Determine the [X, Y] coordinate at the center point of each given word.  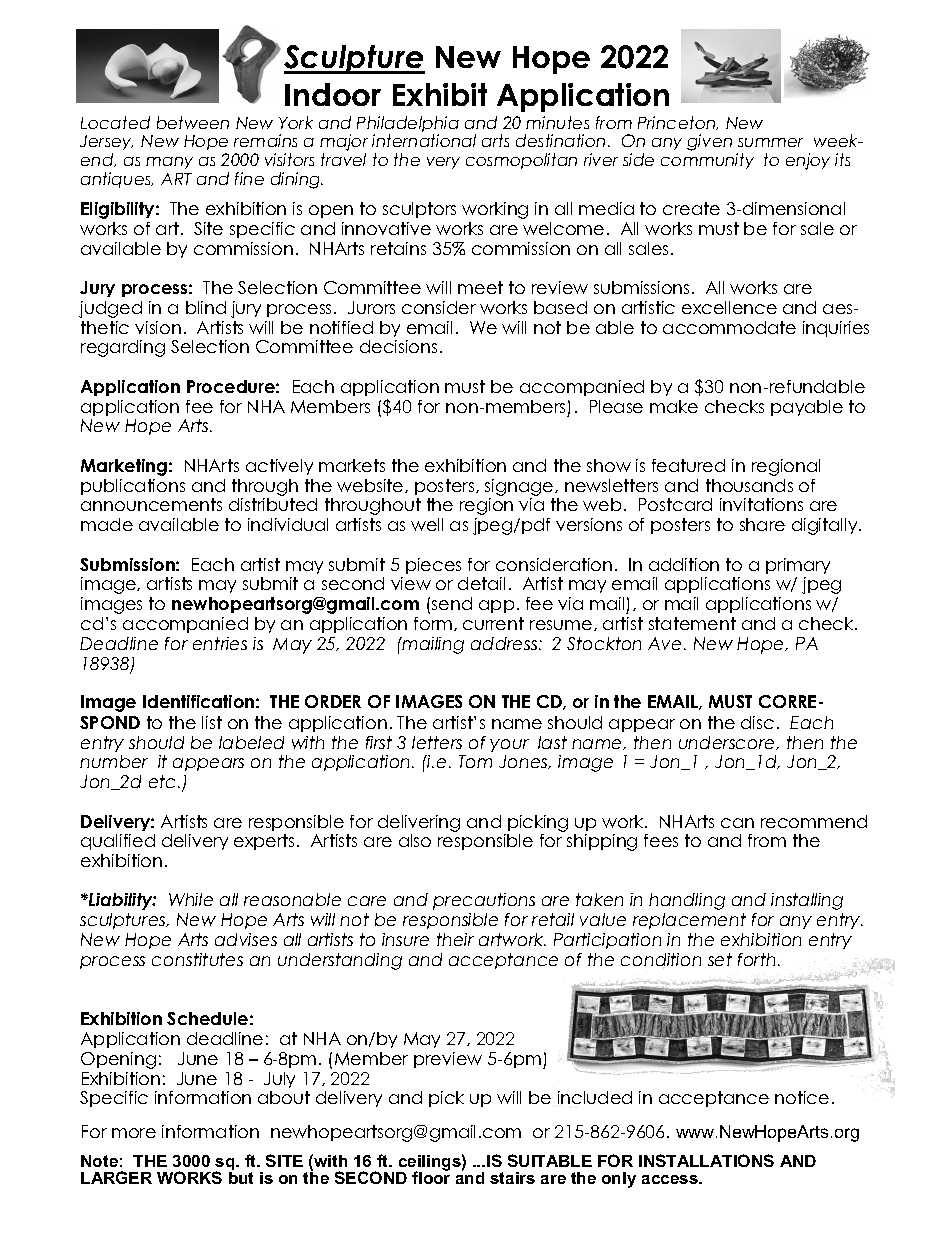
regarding [123, 348]
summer [770, 142]
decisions [398, 346]
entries [220, 643]
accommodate [729, 327]
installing [807, 901]
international [424, 140]
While [191, 899]
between [193, 122]
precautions [484, 901]
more [134, 1133]
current [493, 623]
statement [692, 623]
